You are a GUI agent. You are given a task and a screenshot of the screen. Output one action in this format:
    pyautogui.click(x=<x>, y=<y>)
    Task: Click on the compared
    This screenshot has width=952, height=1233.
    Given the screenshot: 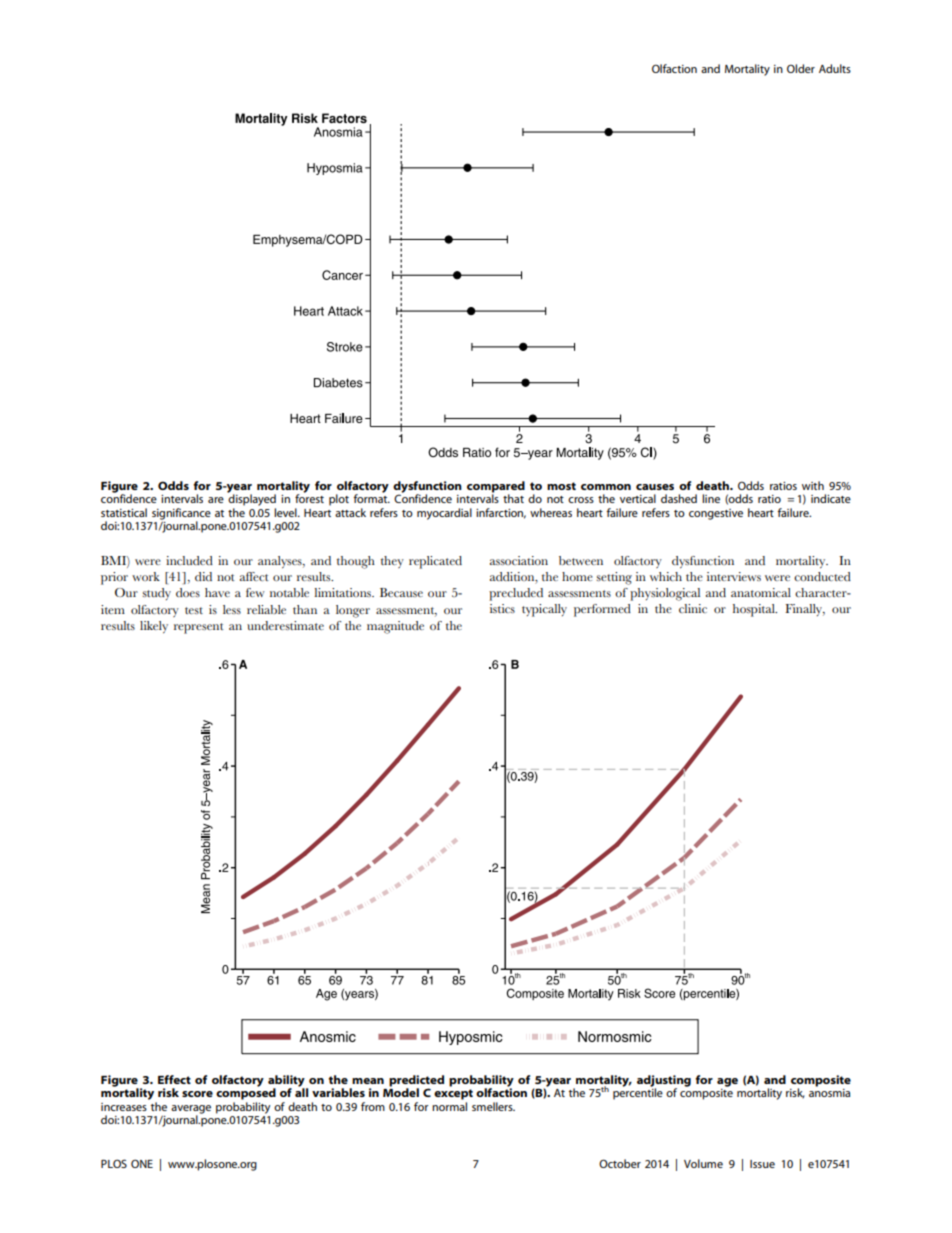 What is the action you would take?
    pyautogui.click(x=496, y=488)
